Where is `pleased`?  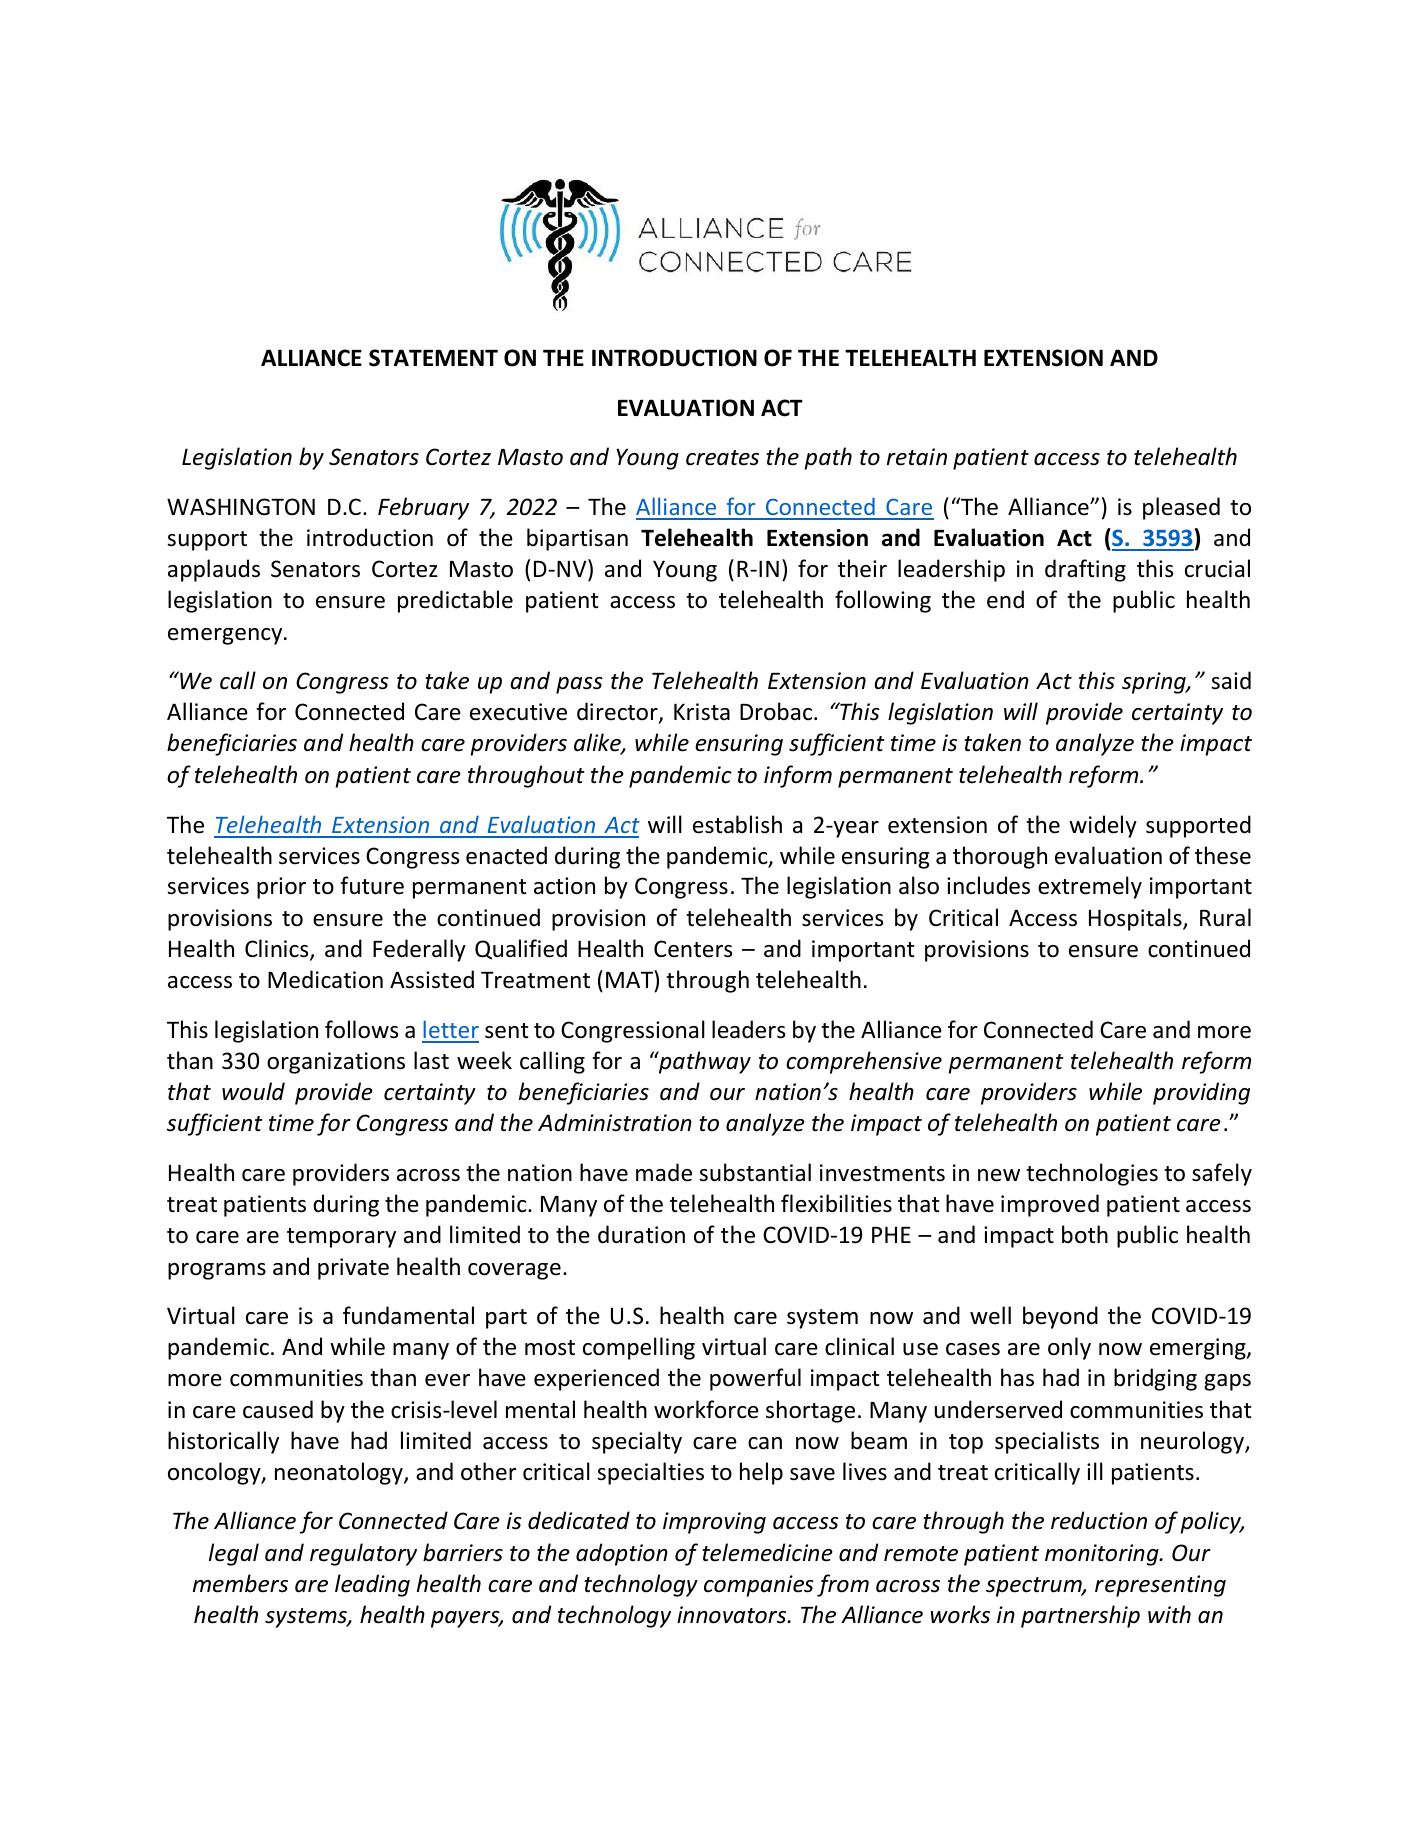
pleased is located at coordinates (1181, 508).
